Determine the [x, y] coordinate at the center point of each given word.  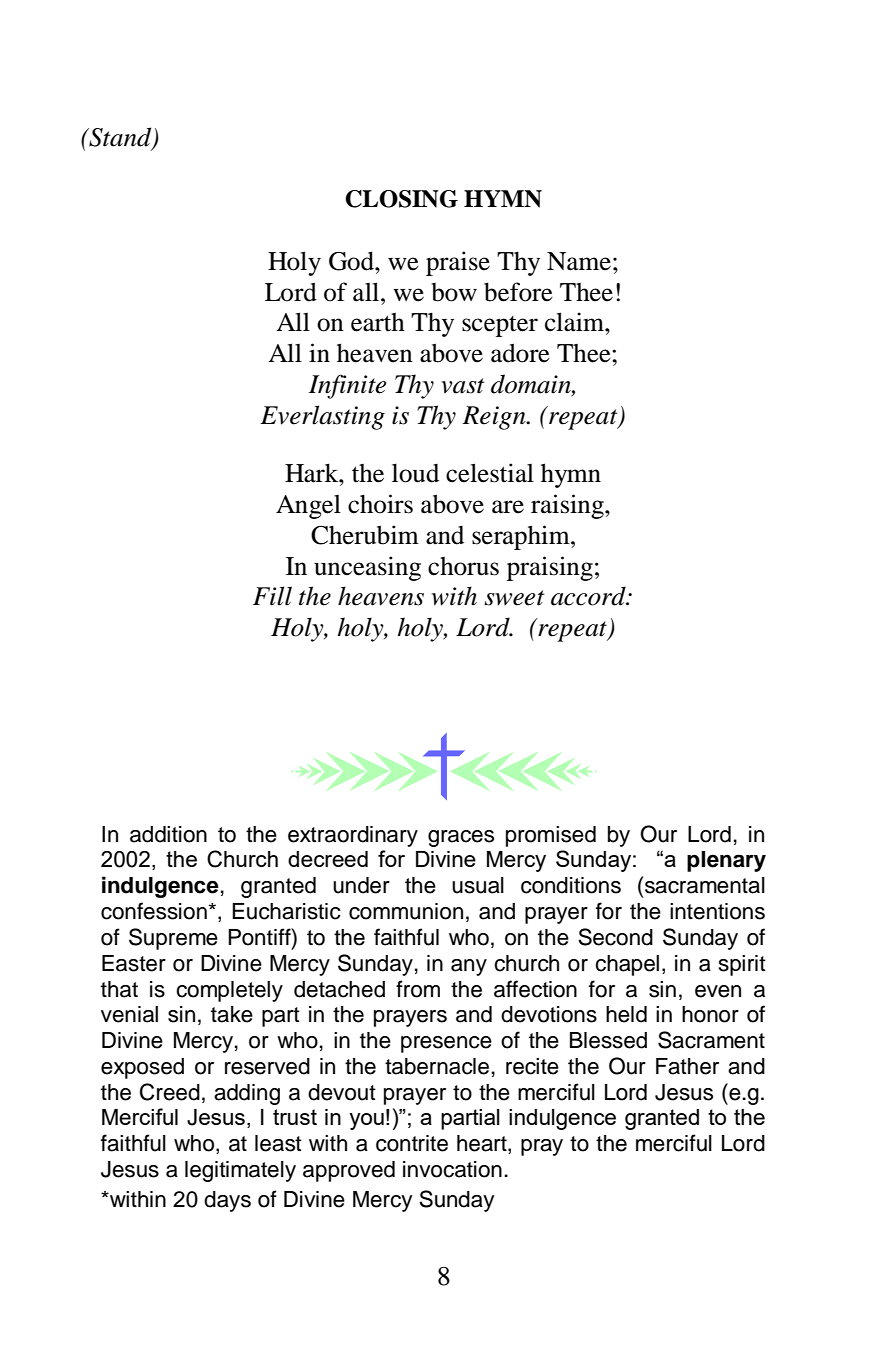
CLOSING [401, 199]
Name [579, 261]
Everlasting [322, 417]
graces [461, 838]
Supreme [173, 939]
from [418, 989]
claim [575, 322]
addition [168, 834]
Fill [272, 596]
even [718, 991]
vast [463, 386]
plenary [726, 861]
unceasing [367, 568]
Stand [120, 138]
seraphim [522, 537]
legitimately [240, 1171]
